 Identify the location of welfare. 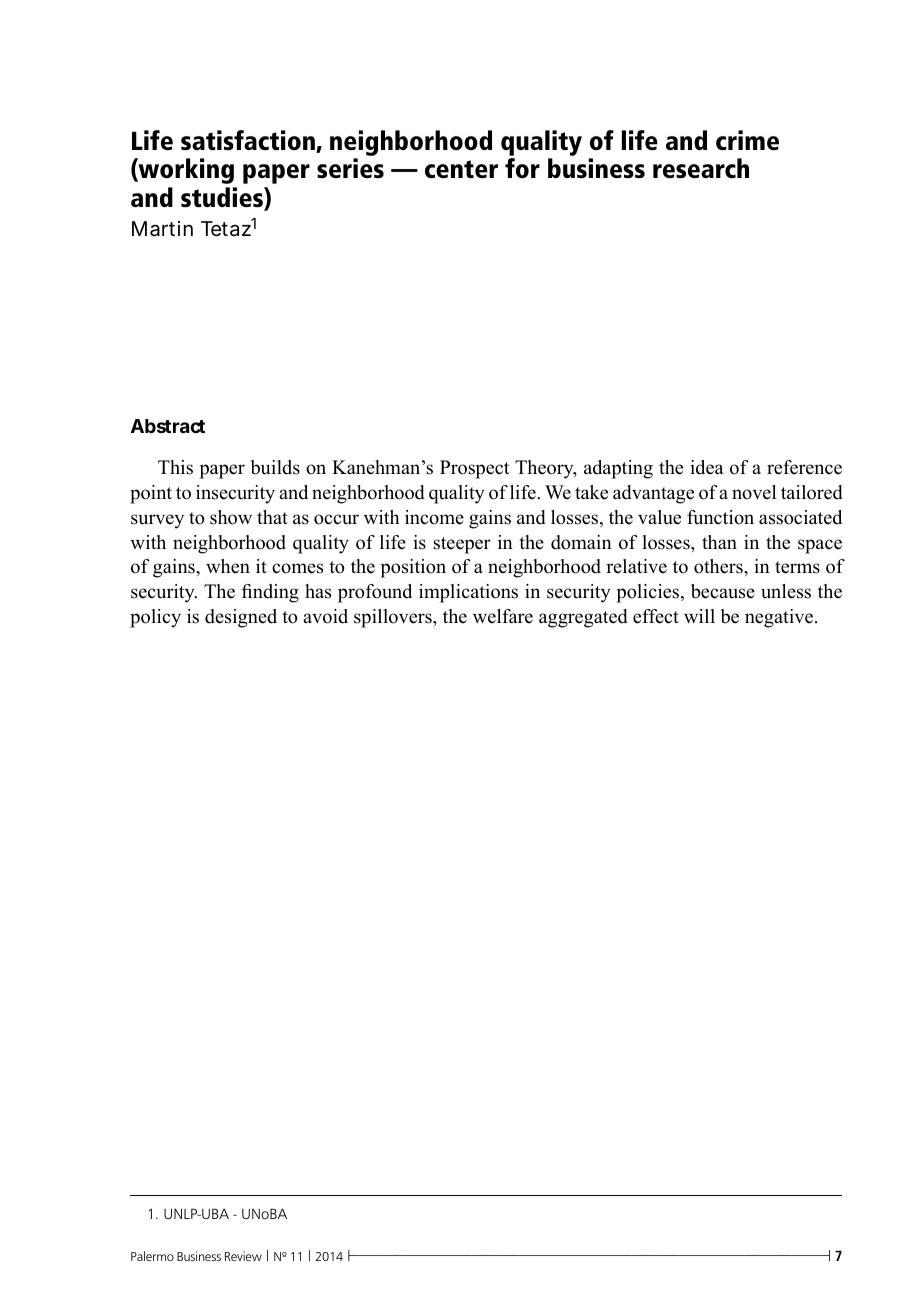
(503, 616).
